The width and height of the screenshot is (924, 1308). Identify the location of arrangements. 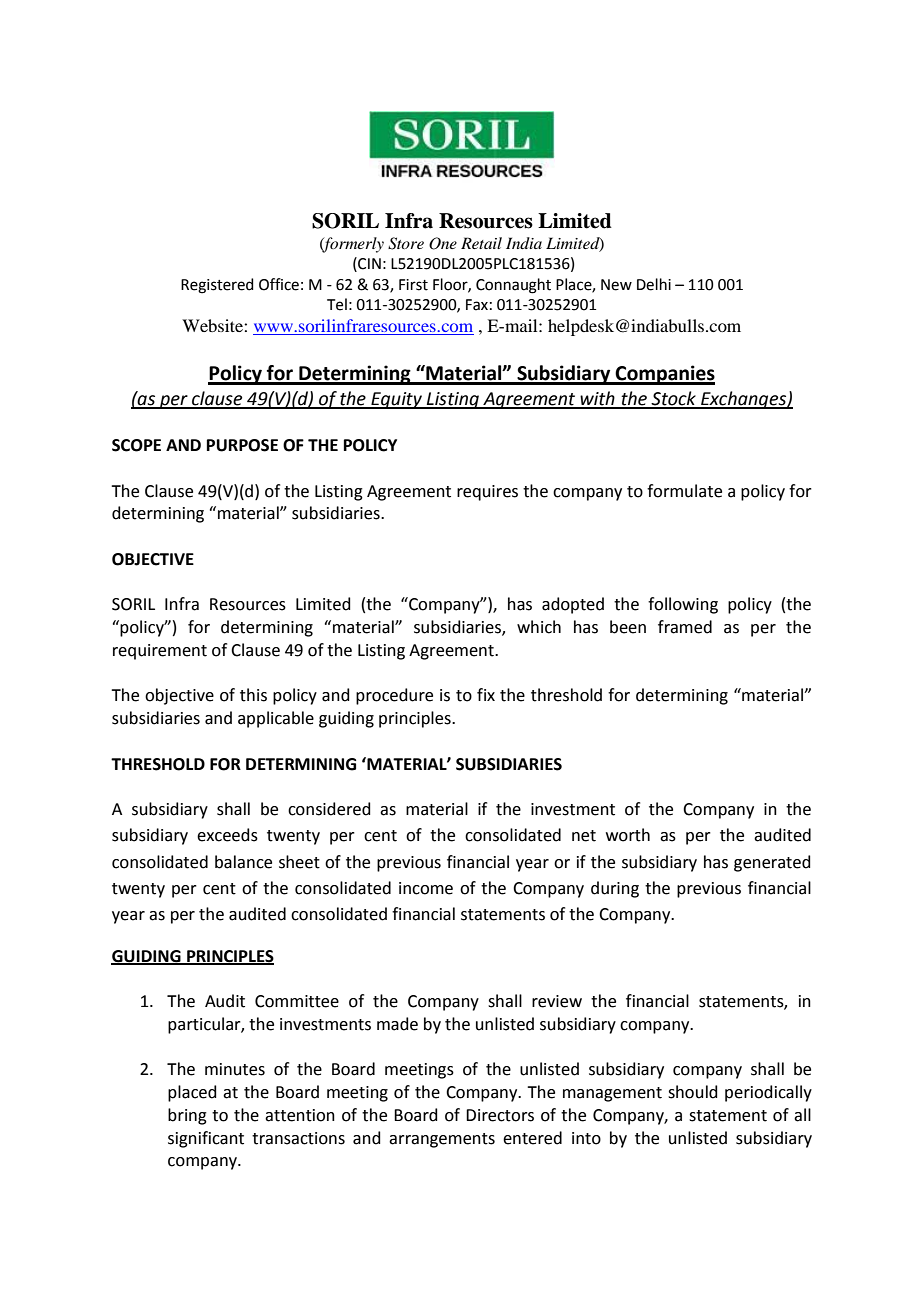
(442, 1140).
